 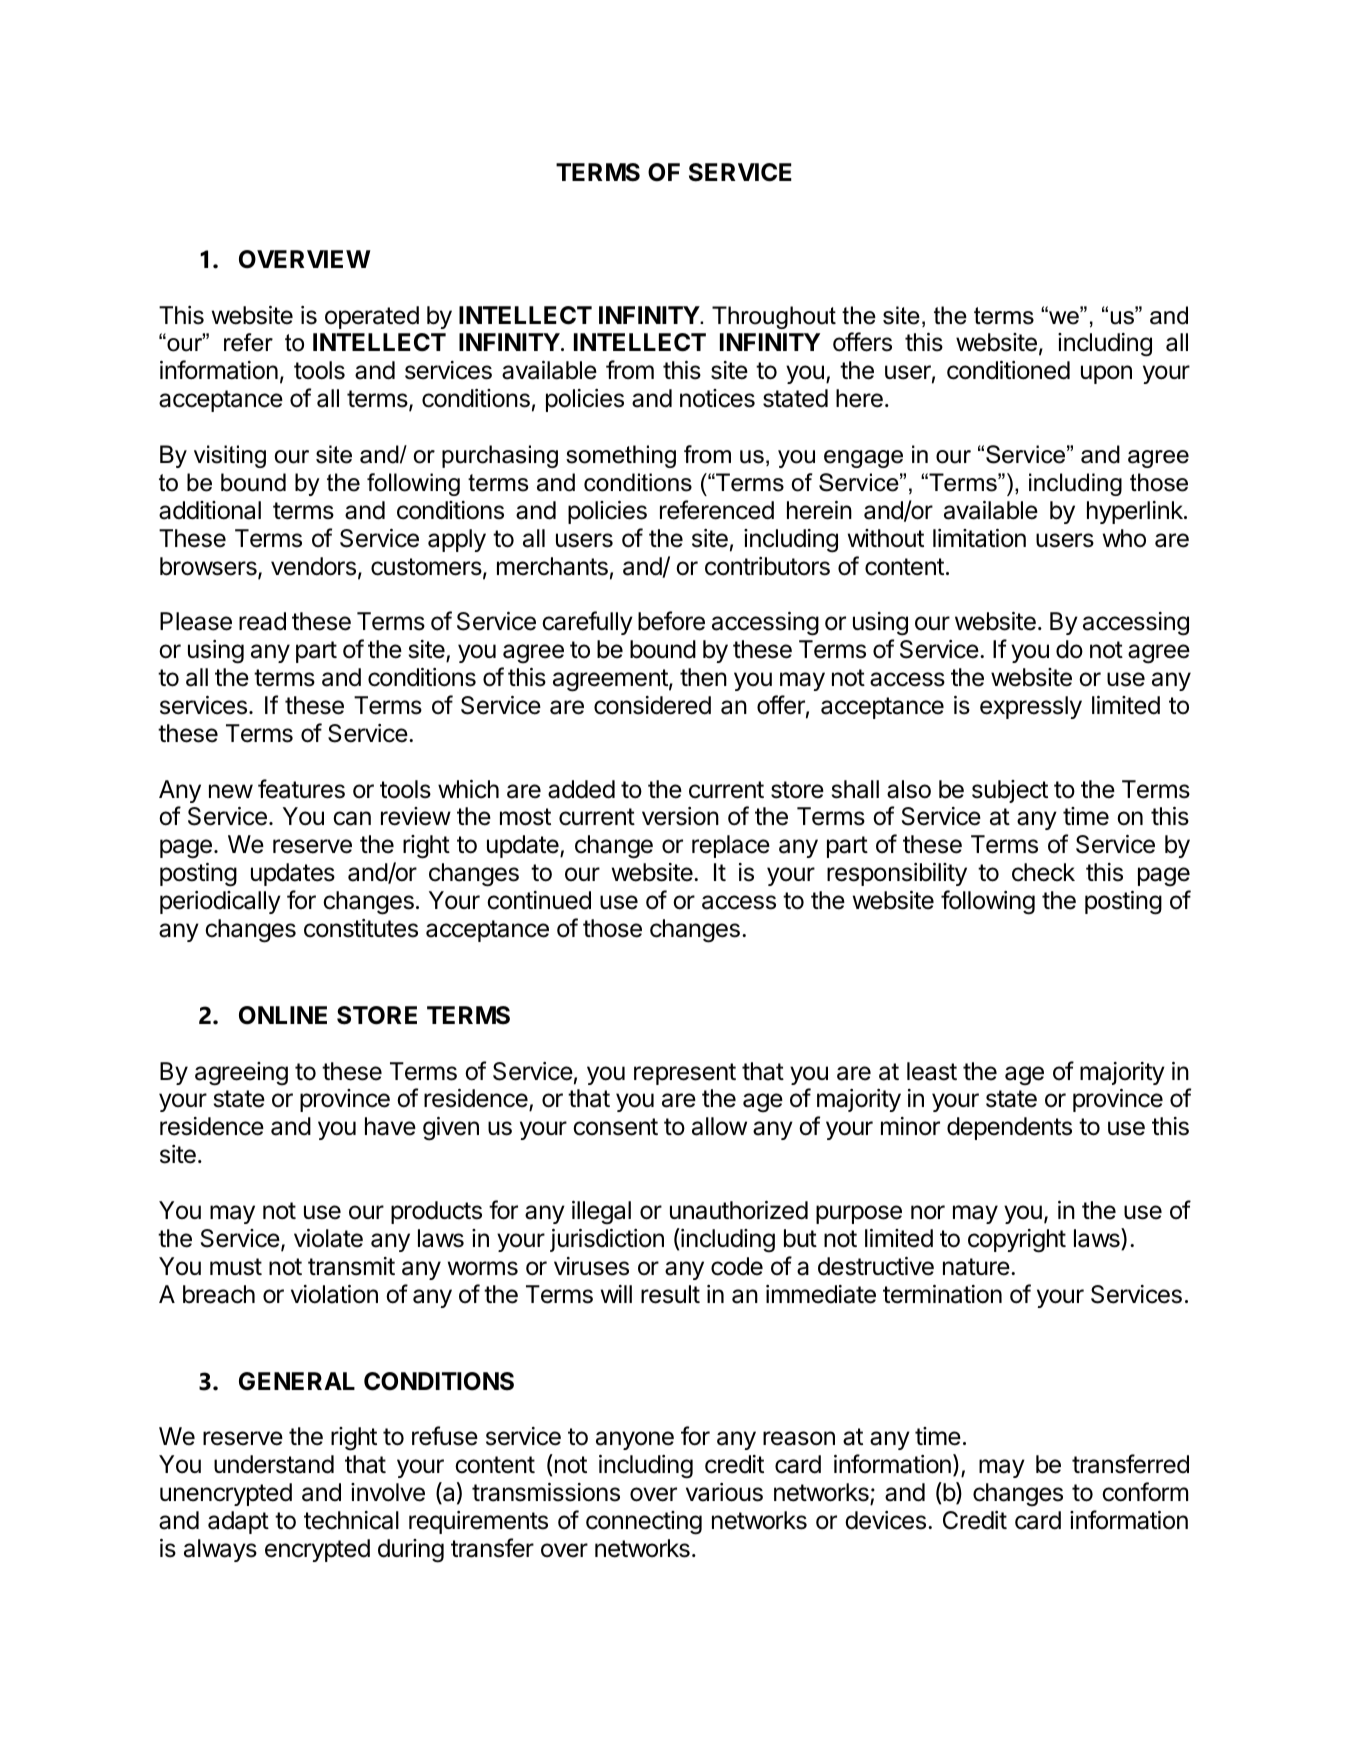 I want to click on violate, so click(x=328, y=1238).
